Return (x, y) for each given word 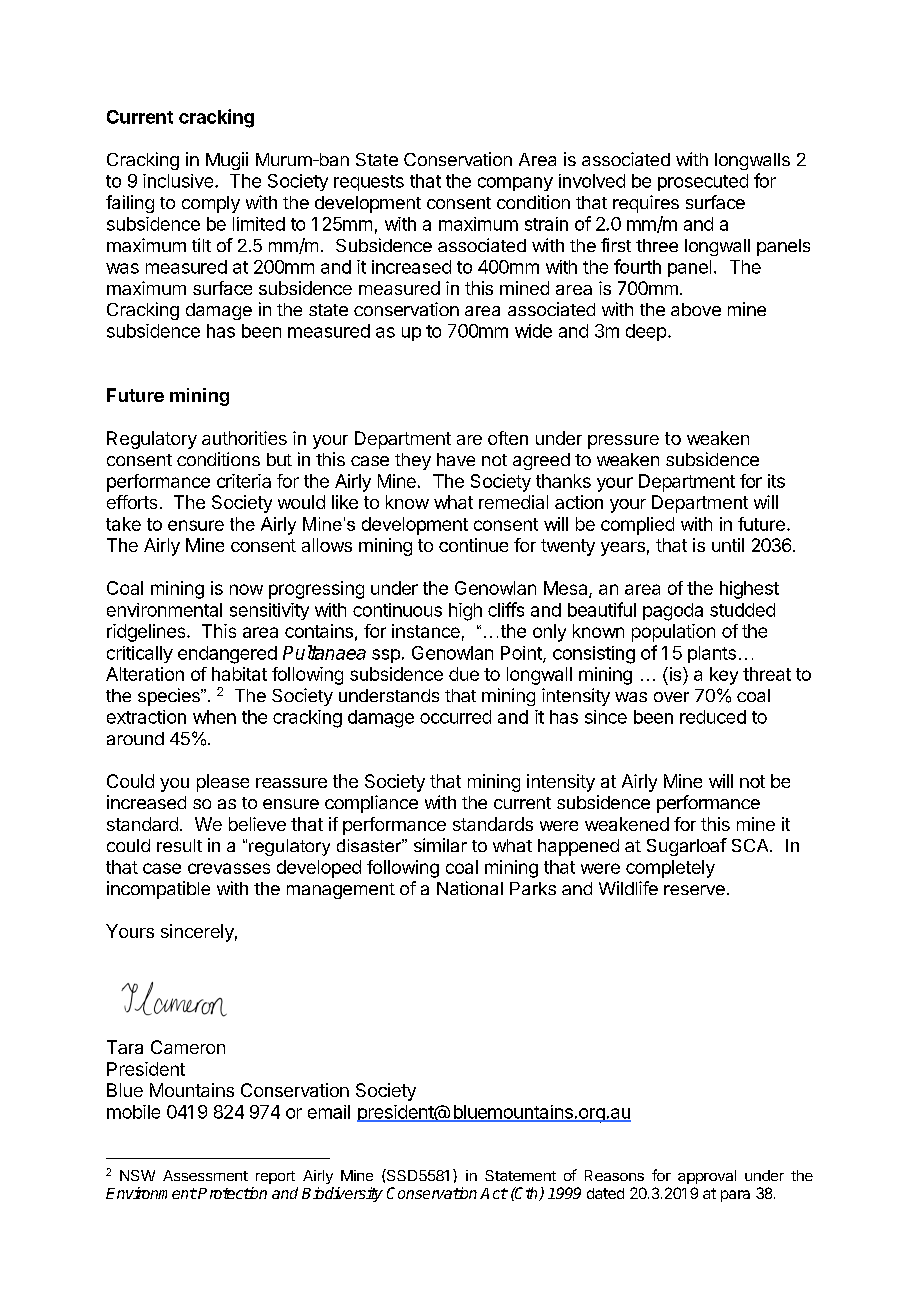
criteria (244, 481)
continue (473, 545)
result (179, 845)
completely (670, 869)
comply (211, 204)
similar (440, 845)
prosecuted (703, 182)
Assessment (205, 1175)
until (728, 545)
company (515, 184)
